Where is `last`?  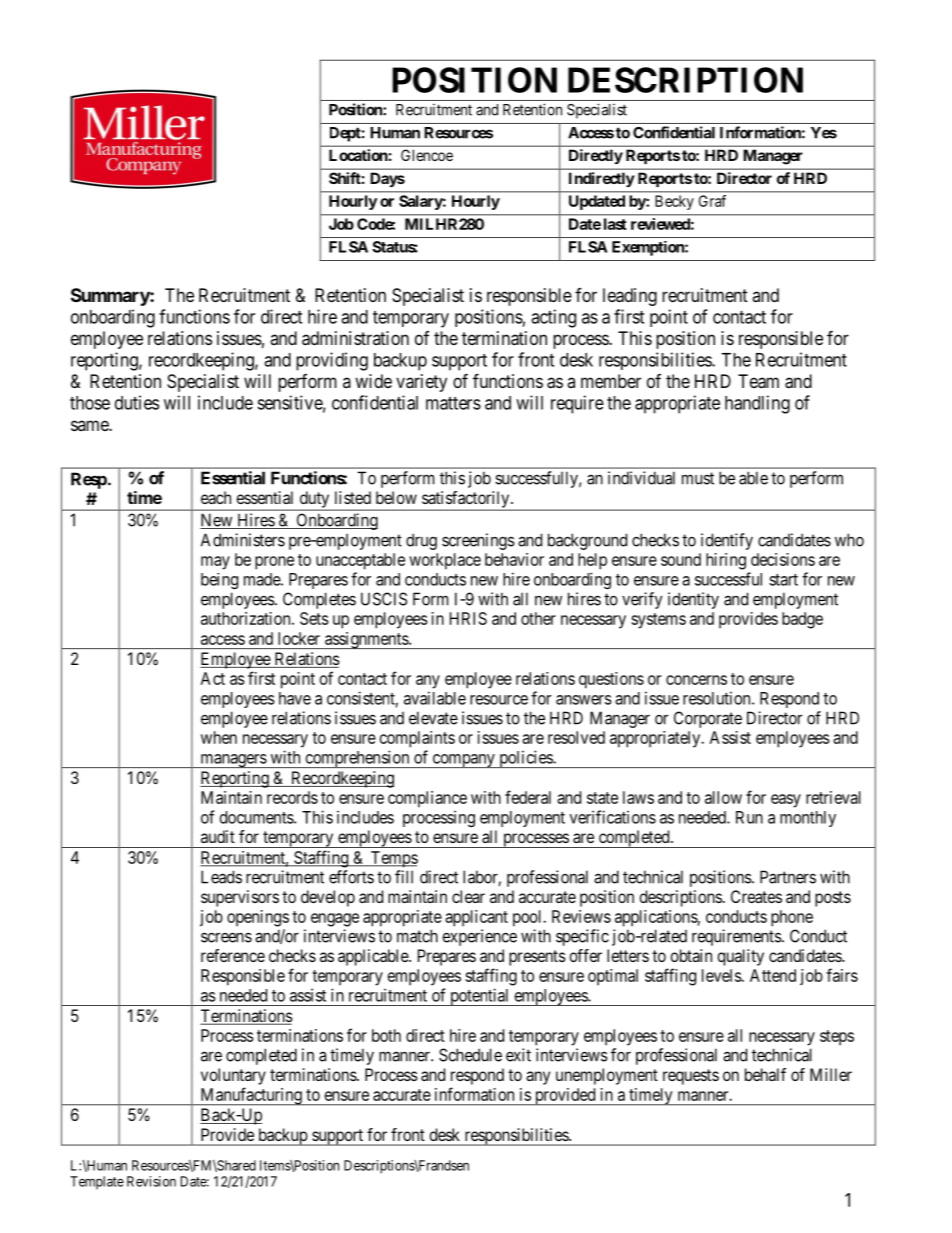
last is located at coordinates (615, 224).
